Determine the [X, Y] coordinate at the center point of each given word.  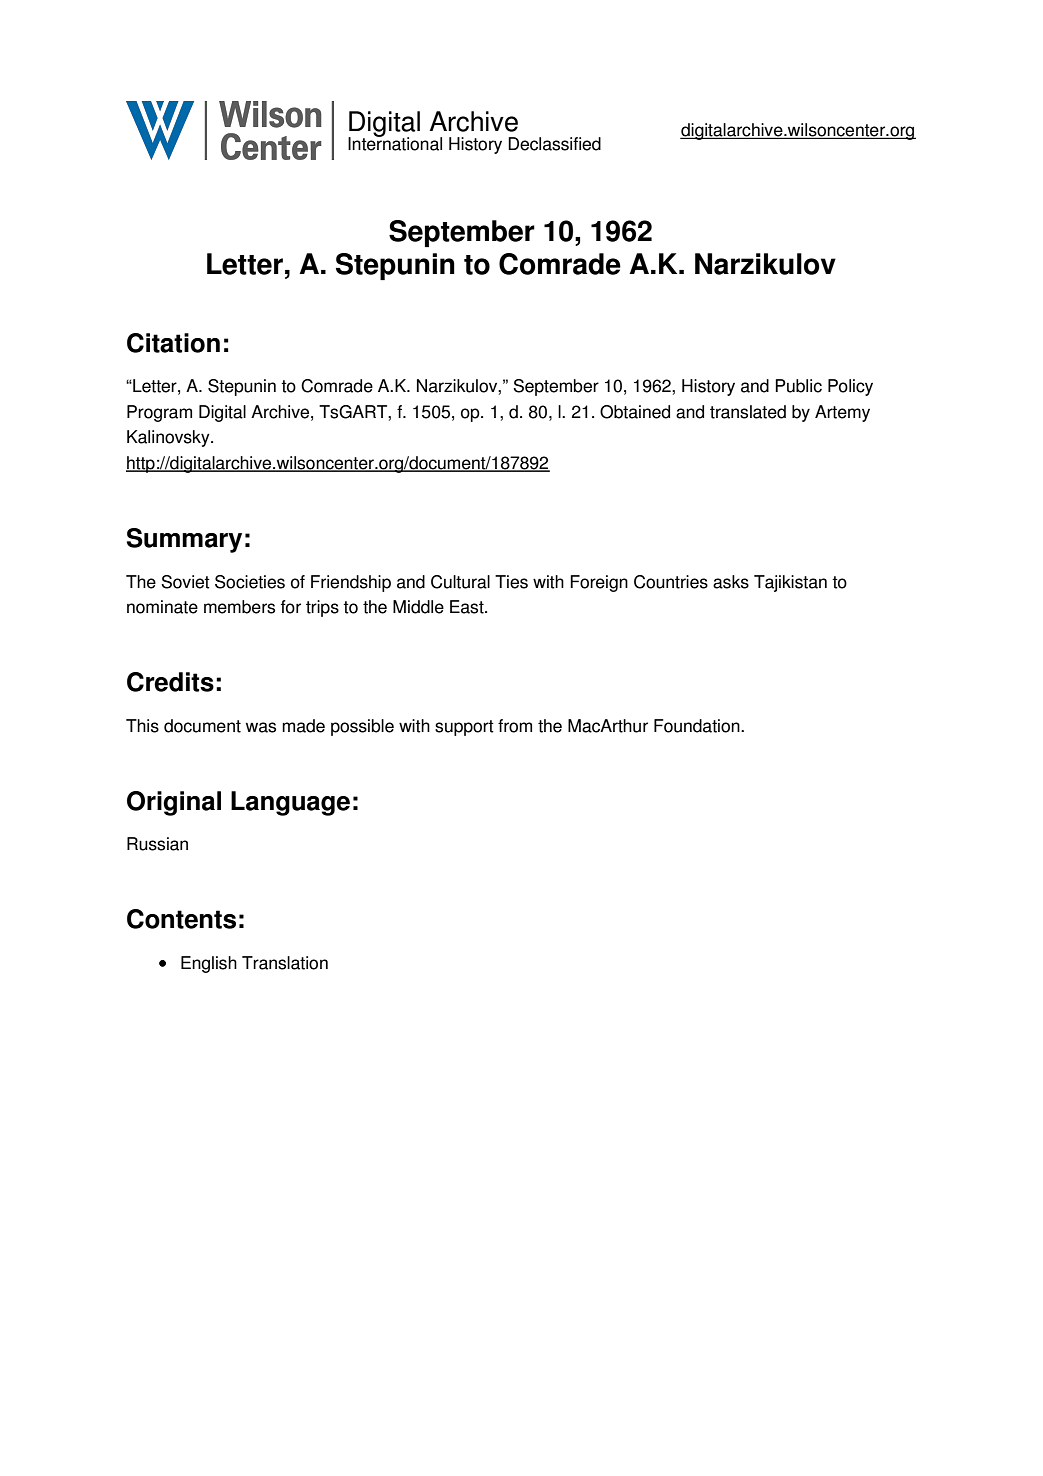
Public [798, 386]
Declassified [554, 144]
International [395, 142]
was [261, 727]
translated [748, 412]
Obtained [635, 412]
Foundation [698, 726]
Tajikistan [790, 583]
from [515, 726]
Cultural [460, 582]
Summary [184, 540]
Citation [173, 343]
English [209, 964]
